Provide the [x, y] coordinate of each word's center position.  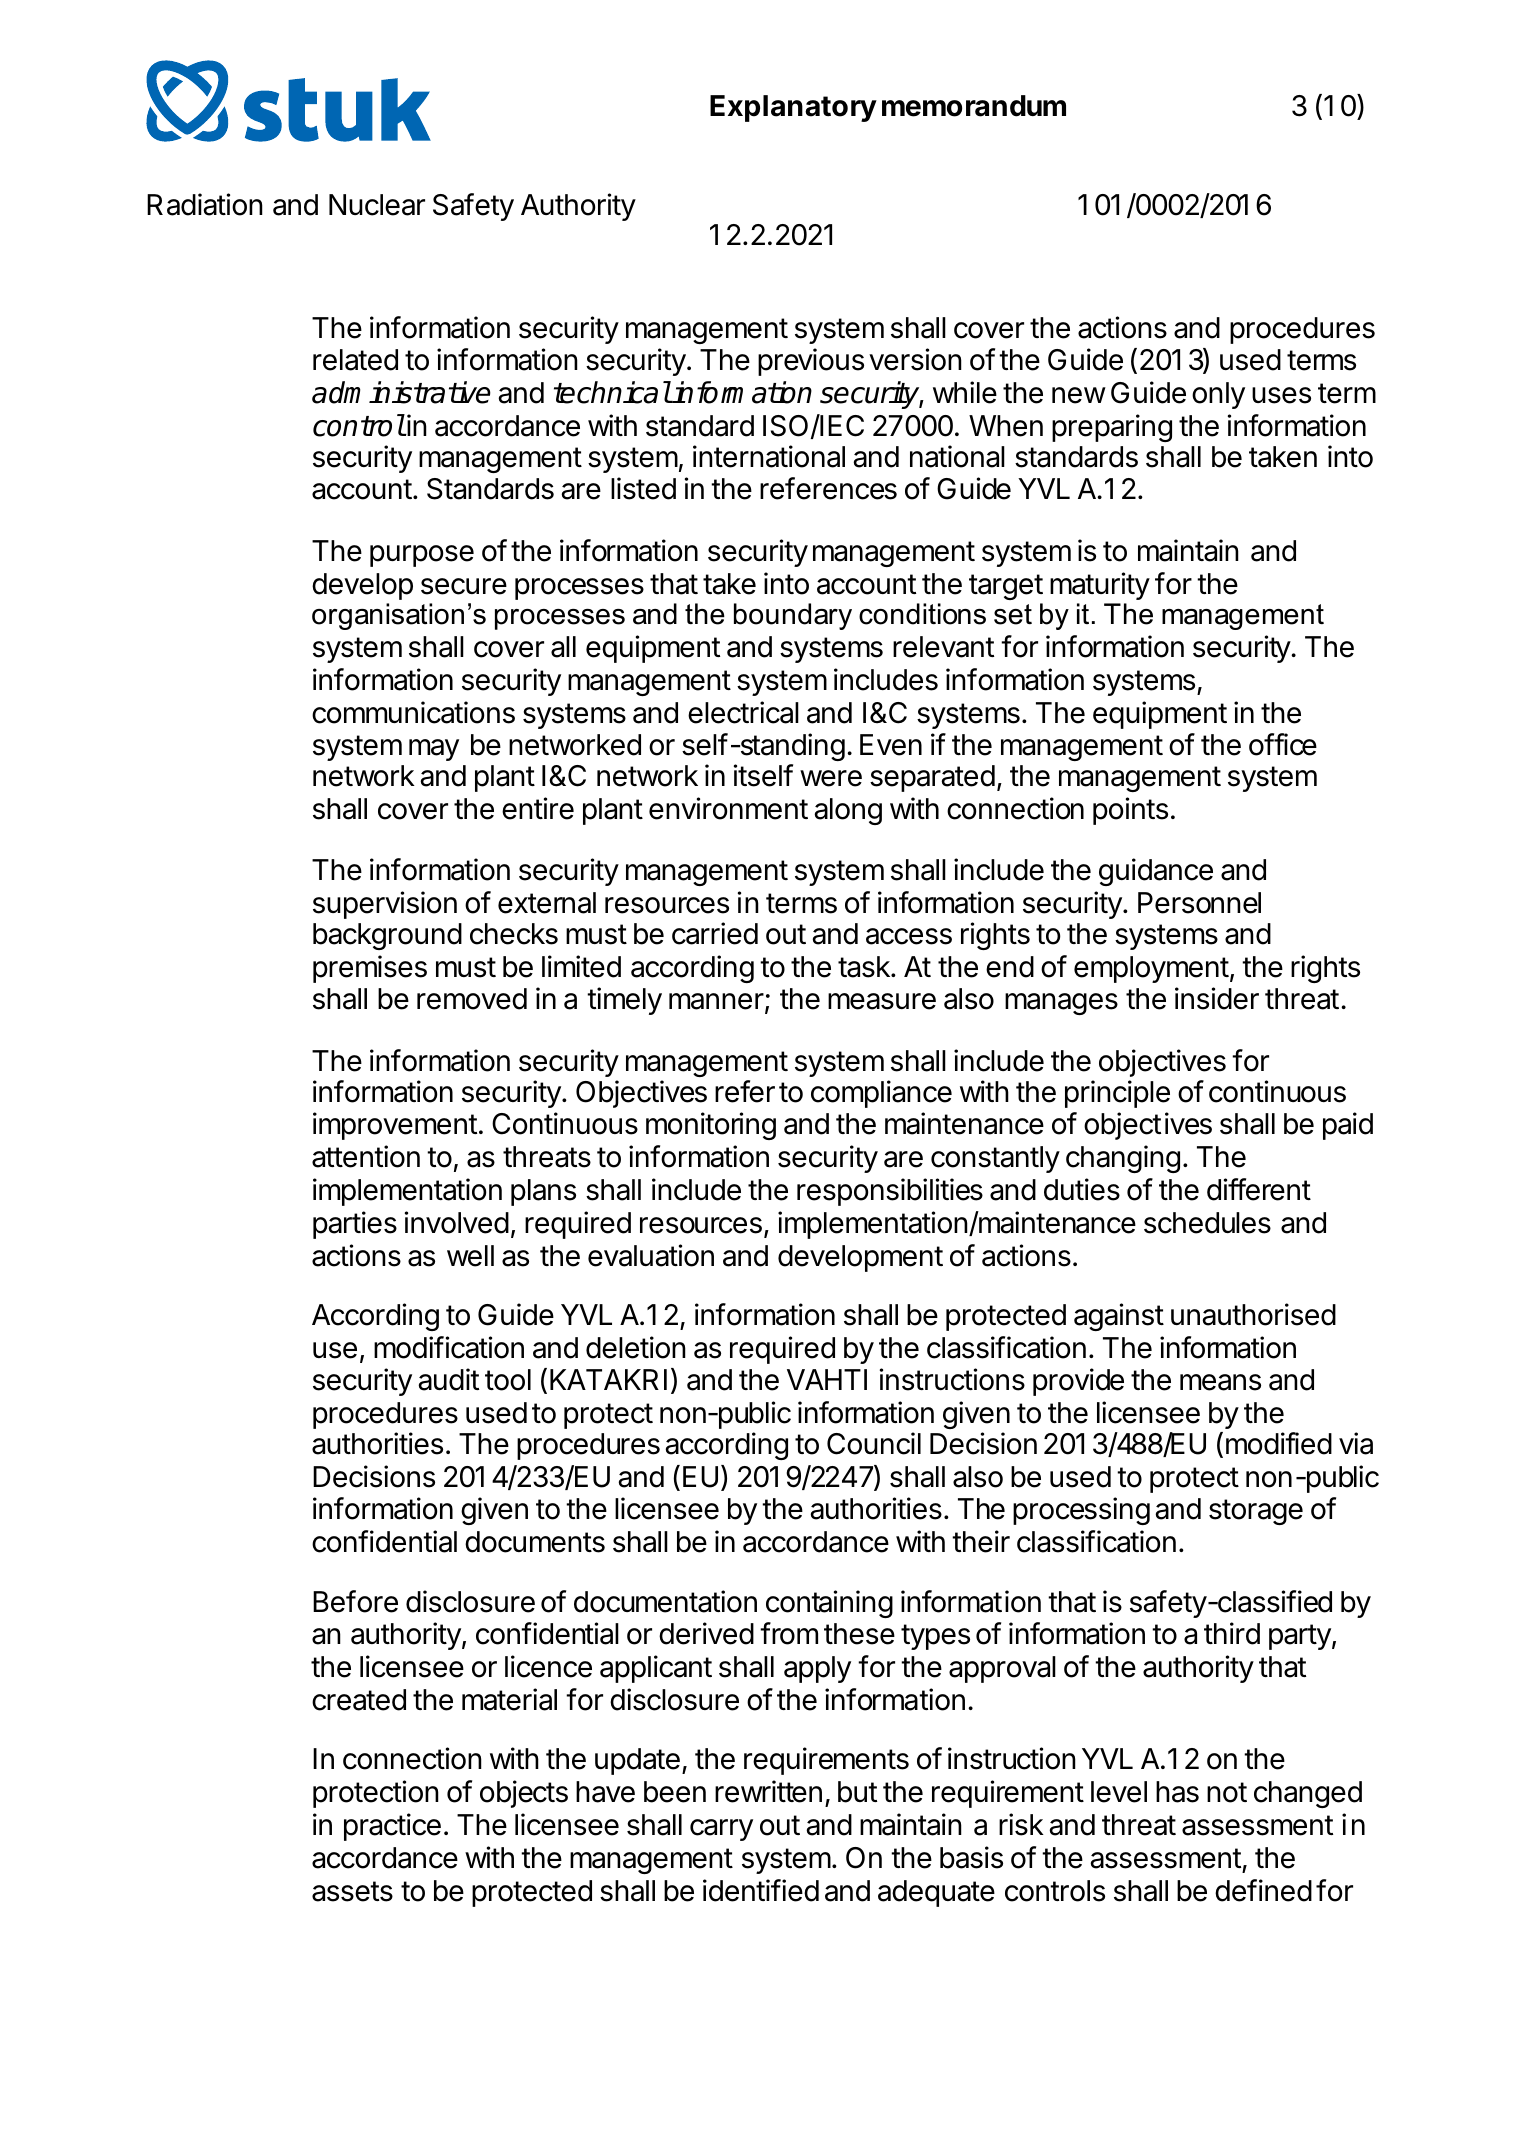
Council [874, 1443]
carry [721, 1830]
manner [716, 1001]
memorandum [974, 106]
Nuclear [377, 205]
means [1220, 1382]
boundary [793, 616]
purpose [422, 556]
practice [392, 1827]
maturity [1100, 586]
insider [1217, 998]
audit [448, 1379]
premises [370, 969]
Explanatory [793, 108]
